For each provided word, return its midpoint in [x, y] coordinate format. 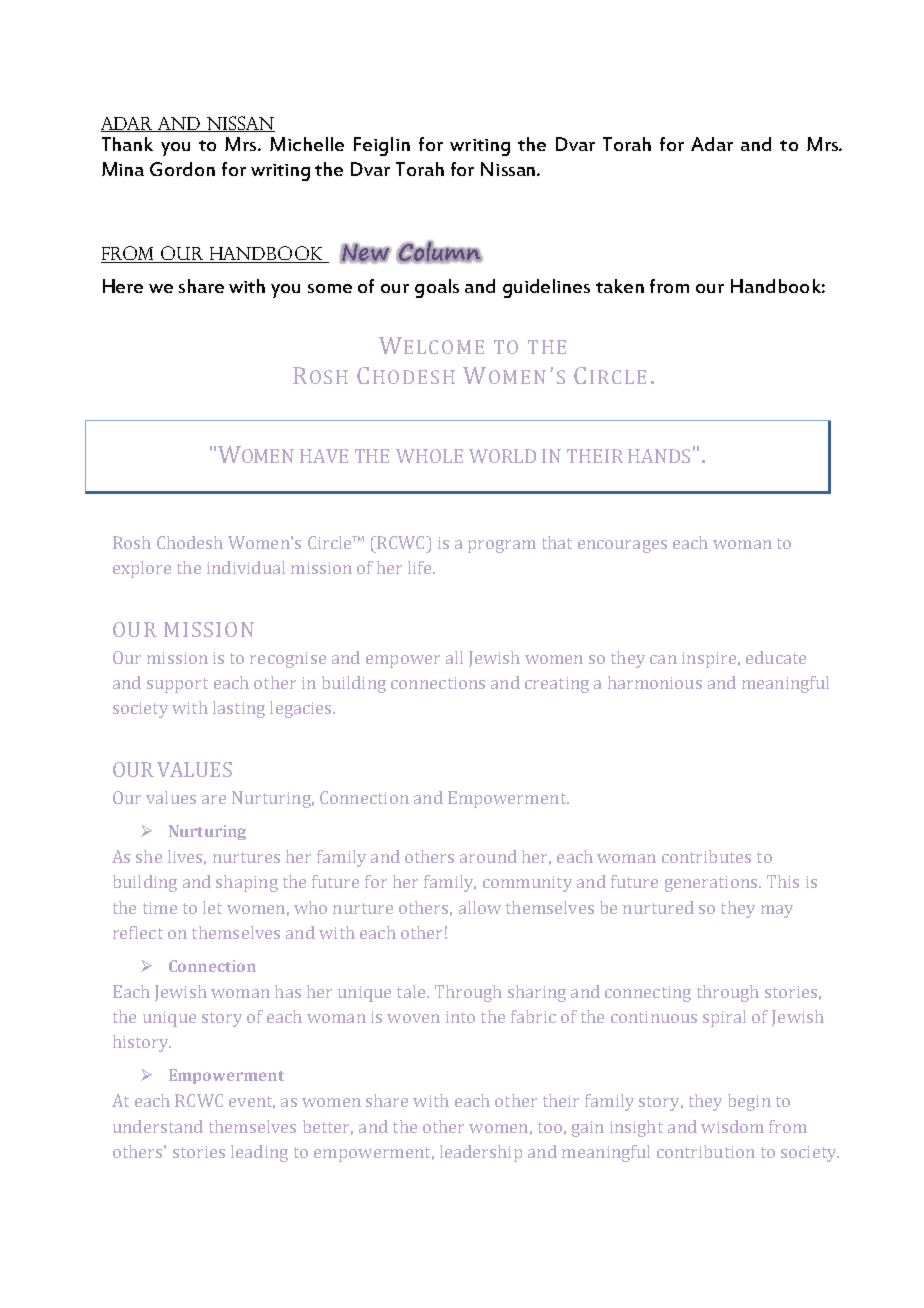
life [421, 567]
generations [712, 884]
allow [480, 907]
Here [123, 286]
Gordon [182, 169]
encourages [622, 546]
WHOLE [429, 456]
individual [246, 567]
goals [437, 288]
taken [620, 286]
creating [557, 685]
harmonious [655, 682]
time [160, 908]
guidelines [546, 288]
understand [158, 1126]
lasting [239, 709]
